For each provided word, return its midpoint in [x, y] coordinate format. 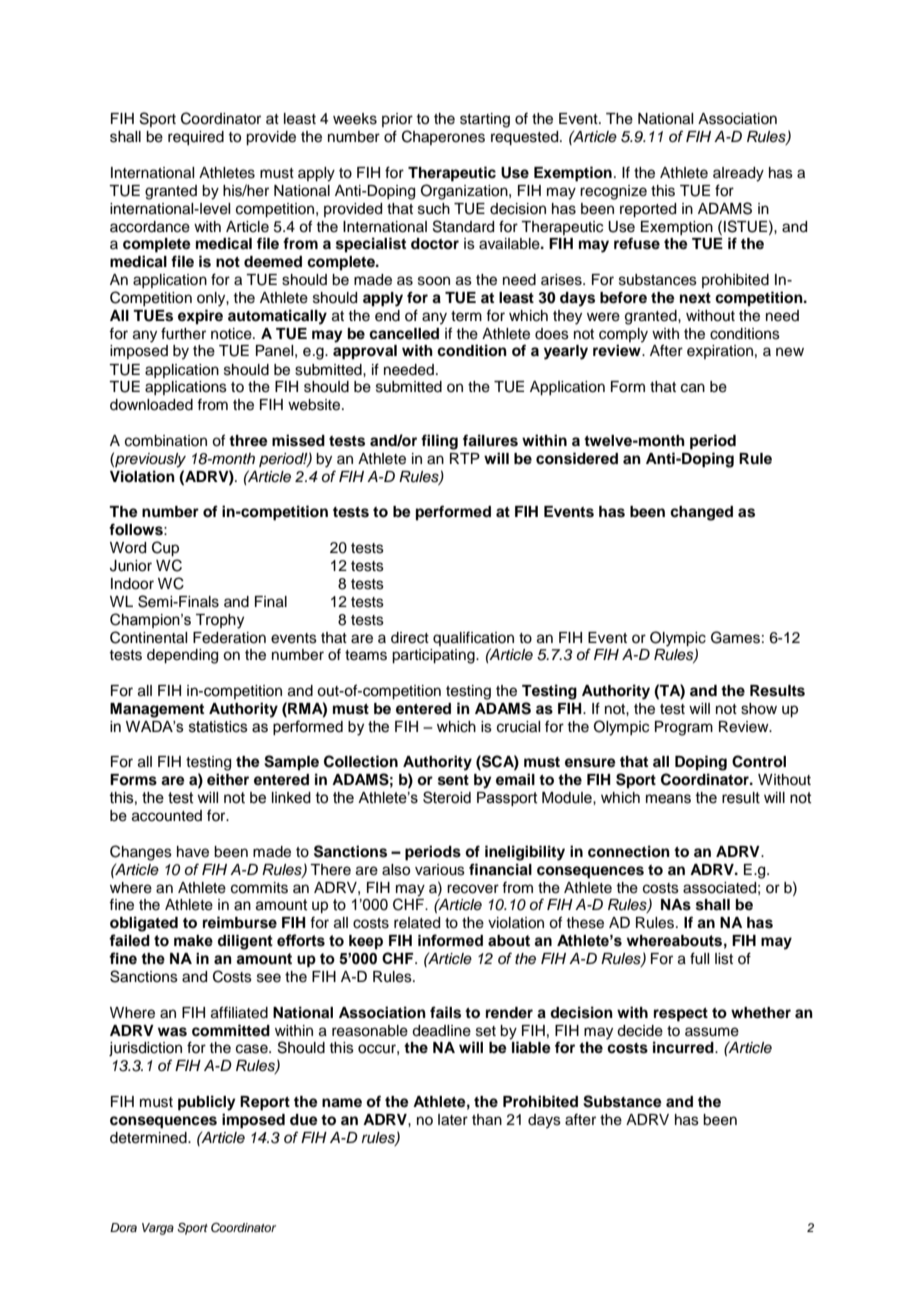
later [453, 1120]
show [759, 709]
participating [434, 656]
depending [182, 656]
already [738, 174]
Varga [158, 1229]
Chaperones [443, 137]
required [196, 138]
